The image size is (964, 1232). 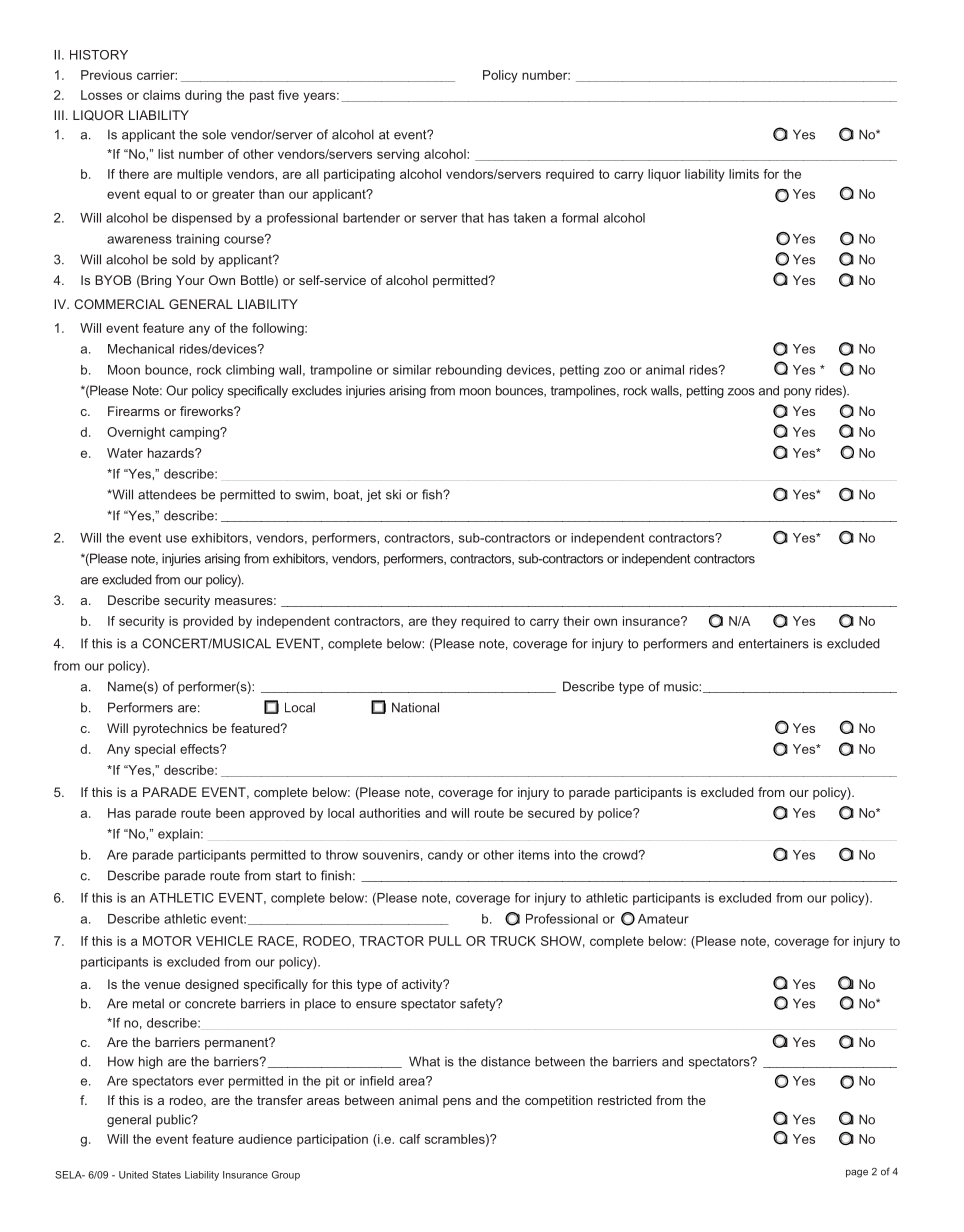 What do you see at coordinates (166, 1175) in the image?
I see `States` at bounding box center [166, 1175].
